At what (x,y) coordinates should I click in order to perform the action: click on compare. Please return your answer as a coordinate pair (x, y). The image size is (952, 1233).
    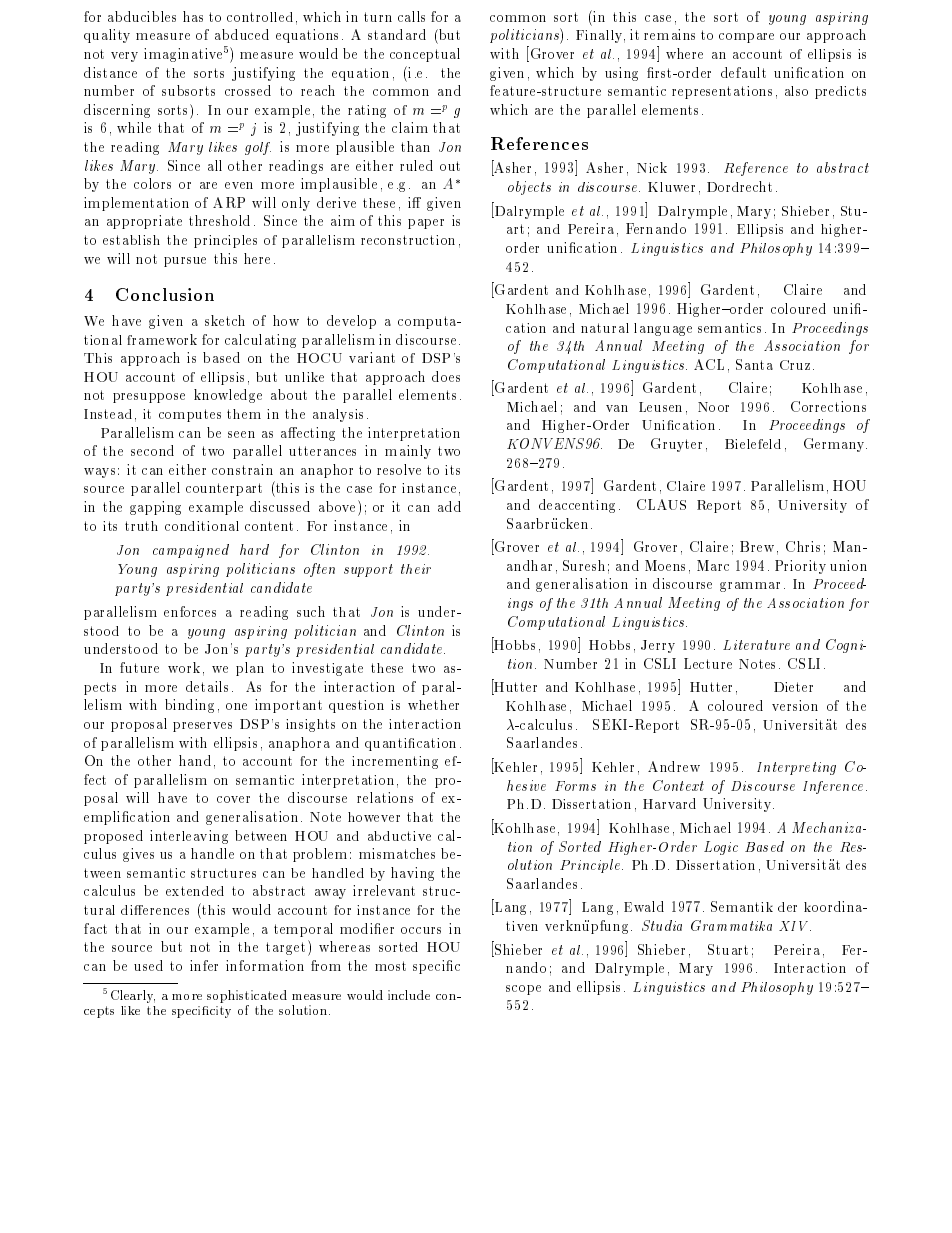
    Looking at the image, I should click on (746, 38).
